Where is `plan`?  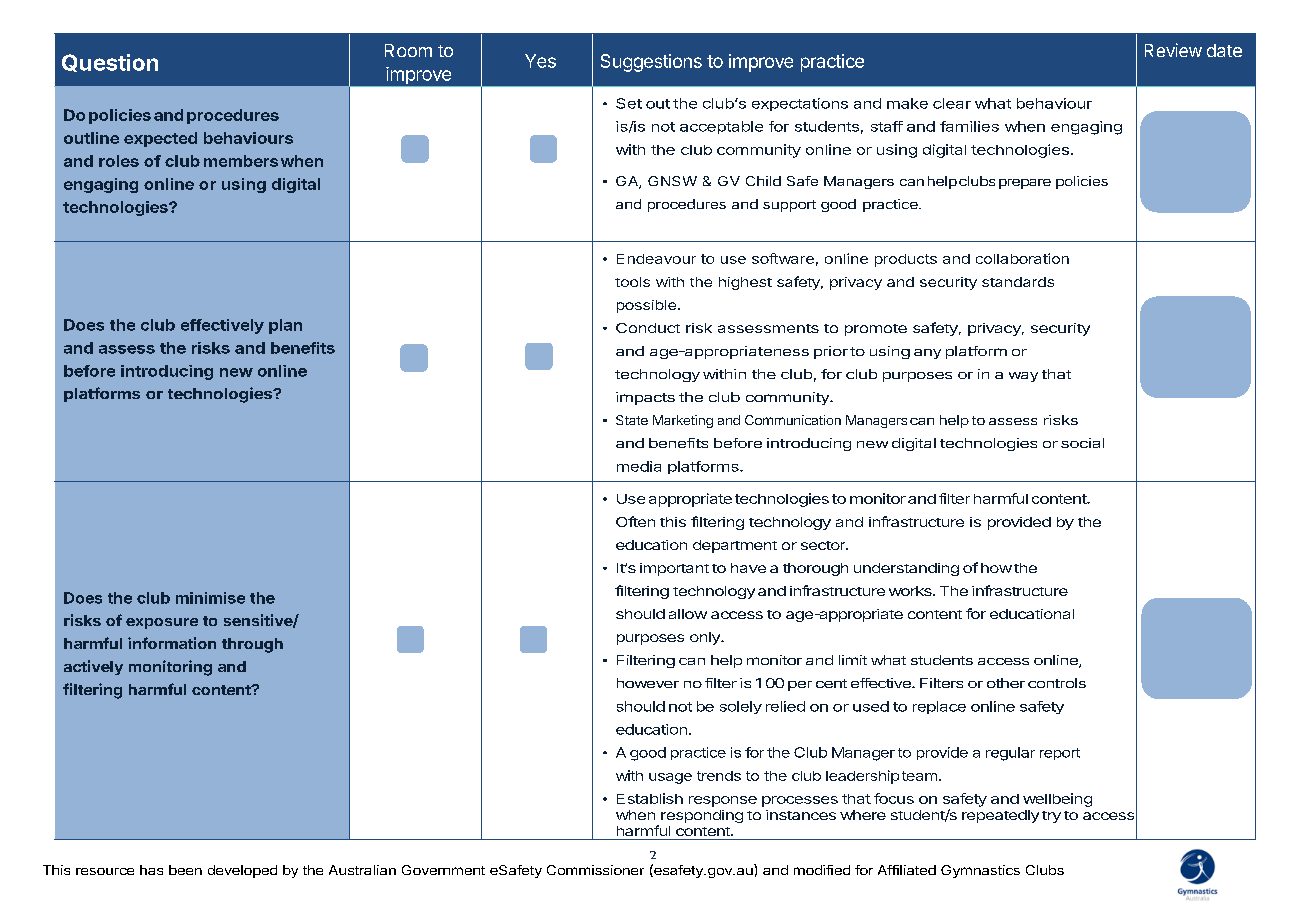
plan is located at coordinates (285, 326).
